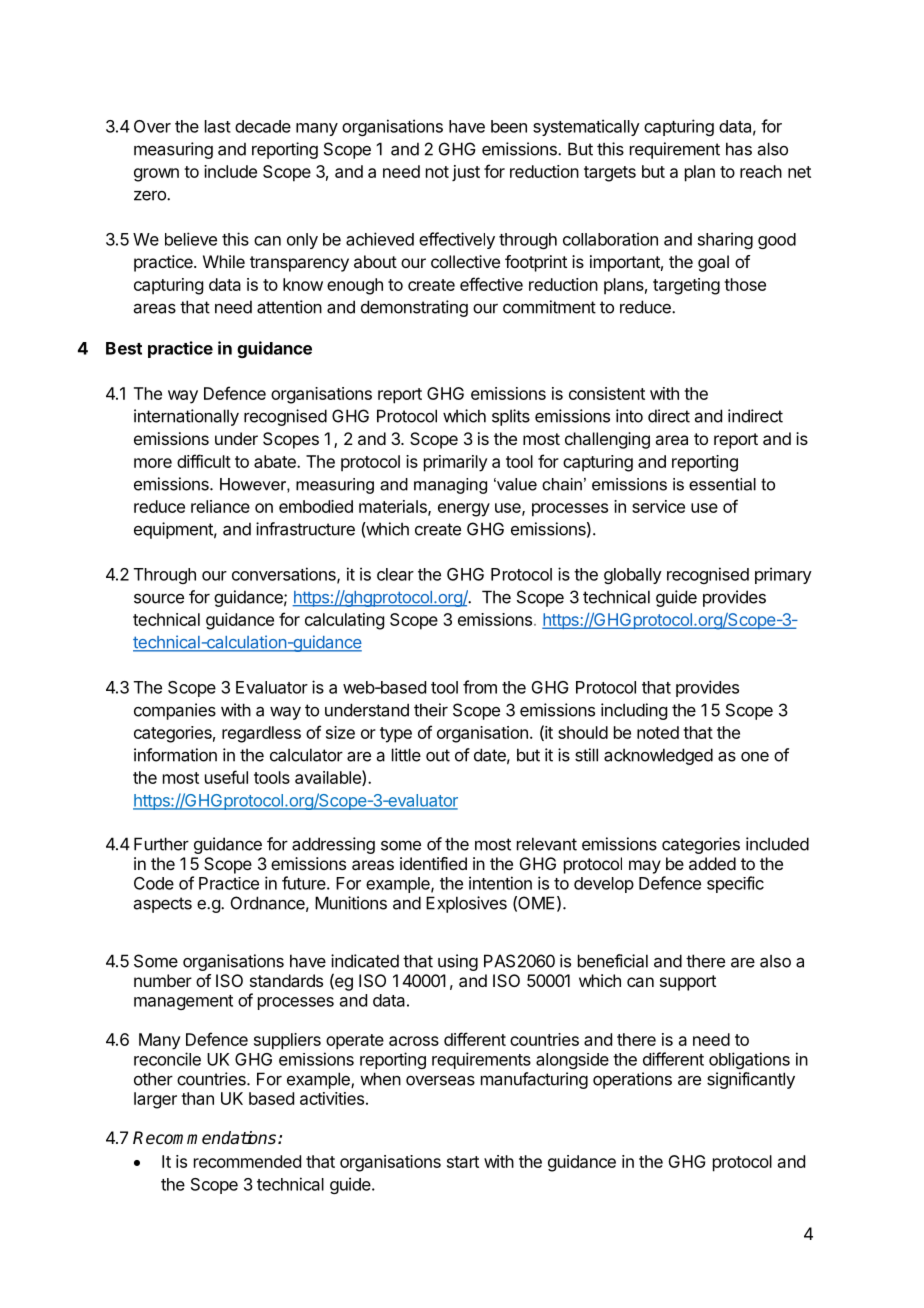 The width and height of the screenshot is (924, 1308). I want to click on has, so click(739, 149).
